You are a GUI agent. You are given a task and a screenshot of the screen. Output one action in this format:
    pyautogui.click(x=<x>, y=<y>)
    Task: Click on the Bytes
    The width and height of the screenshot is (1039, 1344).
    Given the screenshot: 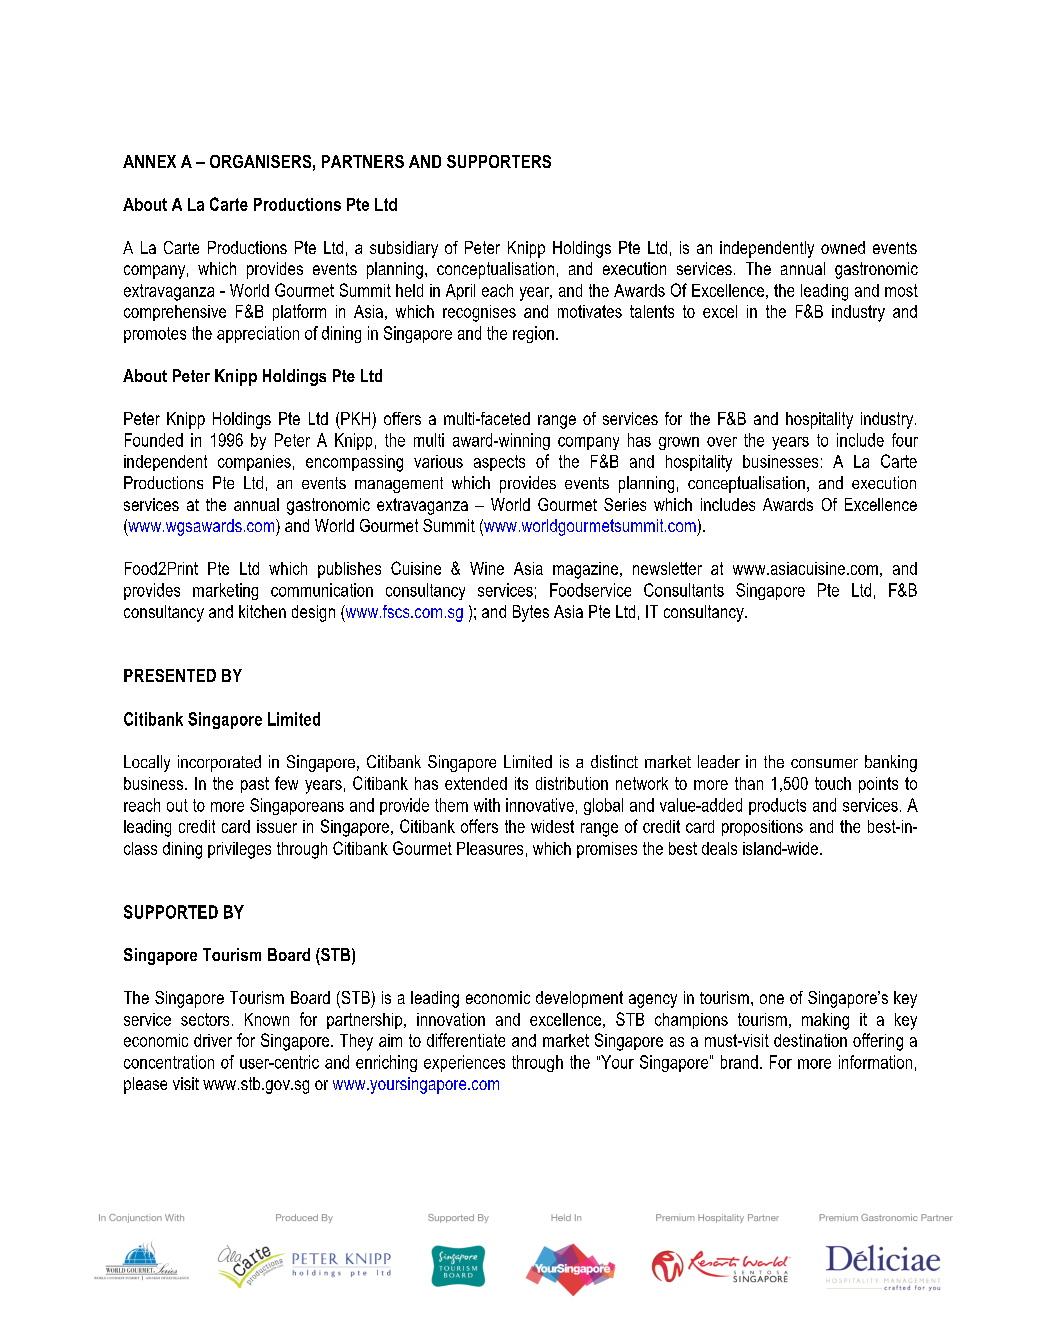 What is the action you would take?
    pyautogui.click(x=531, y=613)
